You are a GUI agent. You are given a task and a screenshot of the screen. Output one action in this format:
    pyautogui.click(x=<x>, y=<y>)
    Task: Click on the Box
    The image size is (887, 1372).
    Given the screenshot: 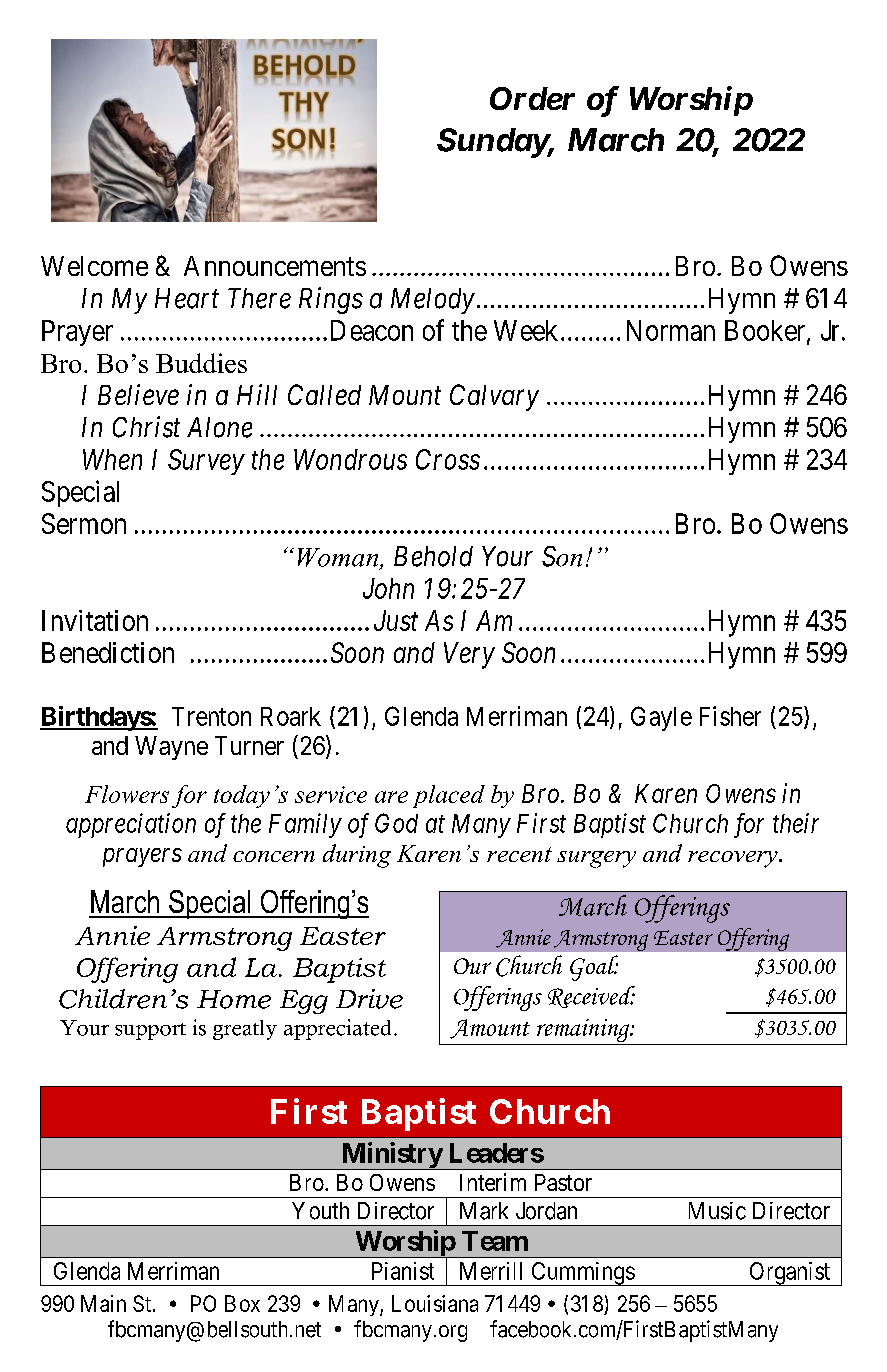 What is the action you would take?
    pyautogui.click(x=242, y=1303)
